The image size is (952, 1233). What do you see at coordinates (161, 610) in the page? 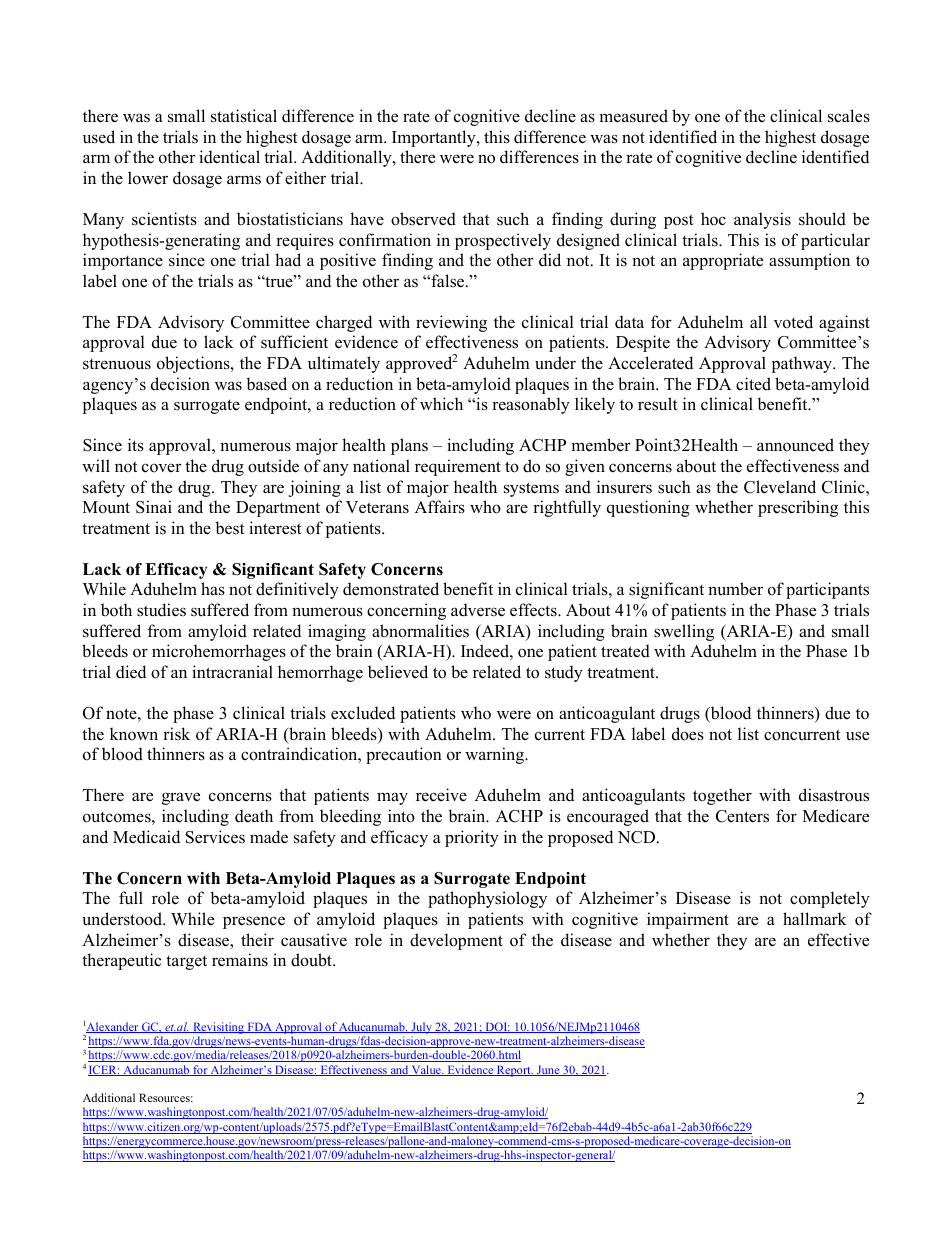
I see `studies` at bounding box center [161, 610].
